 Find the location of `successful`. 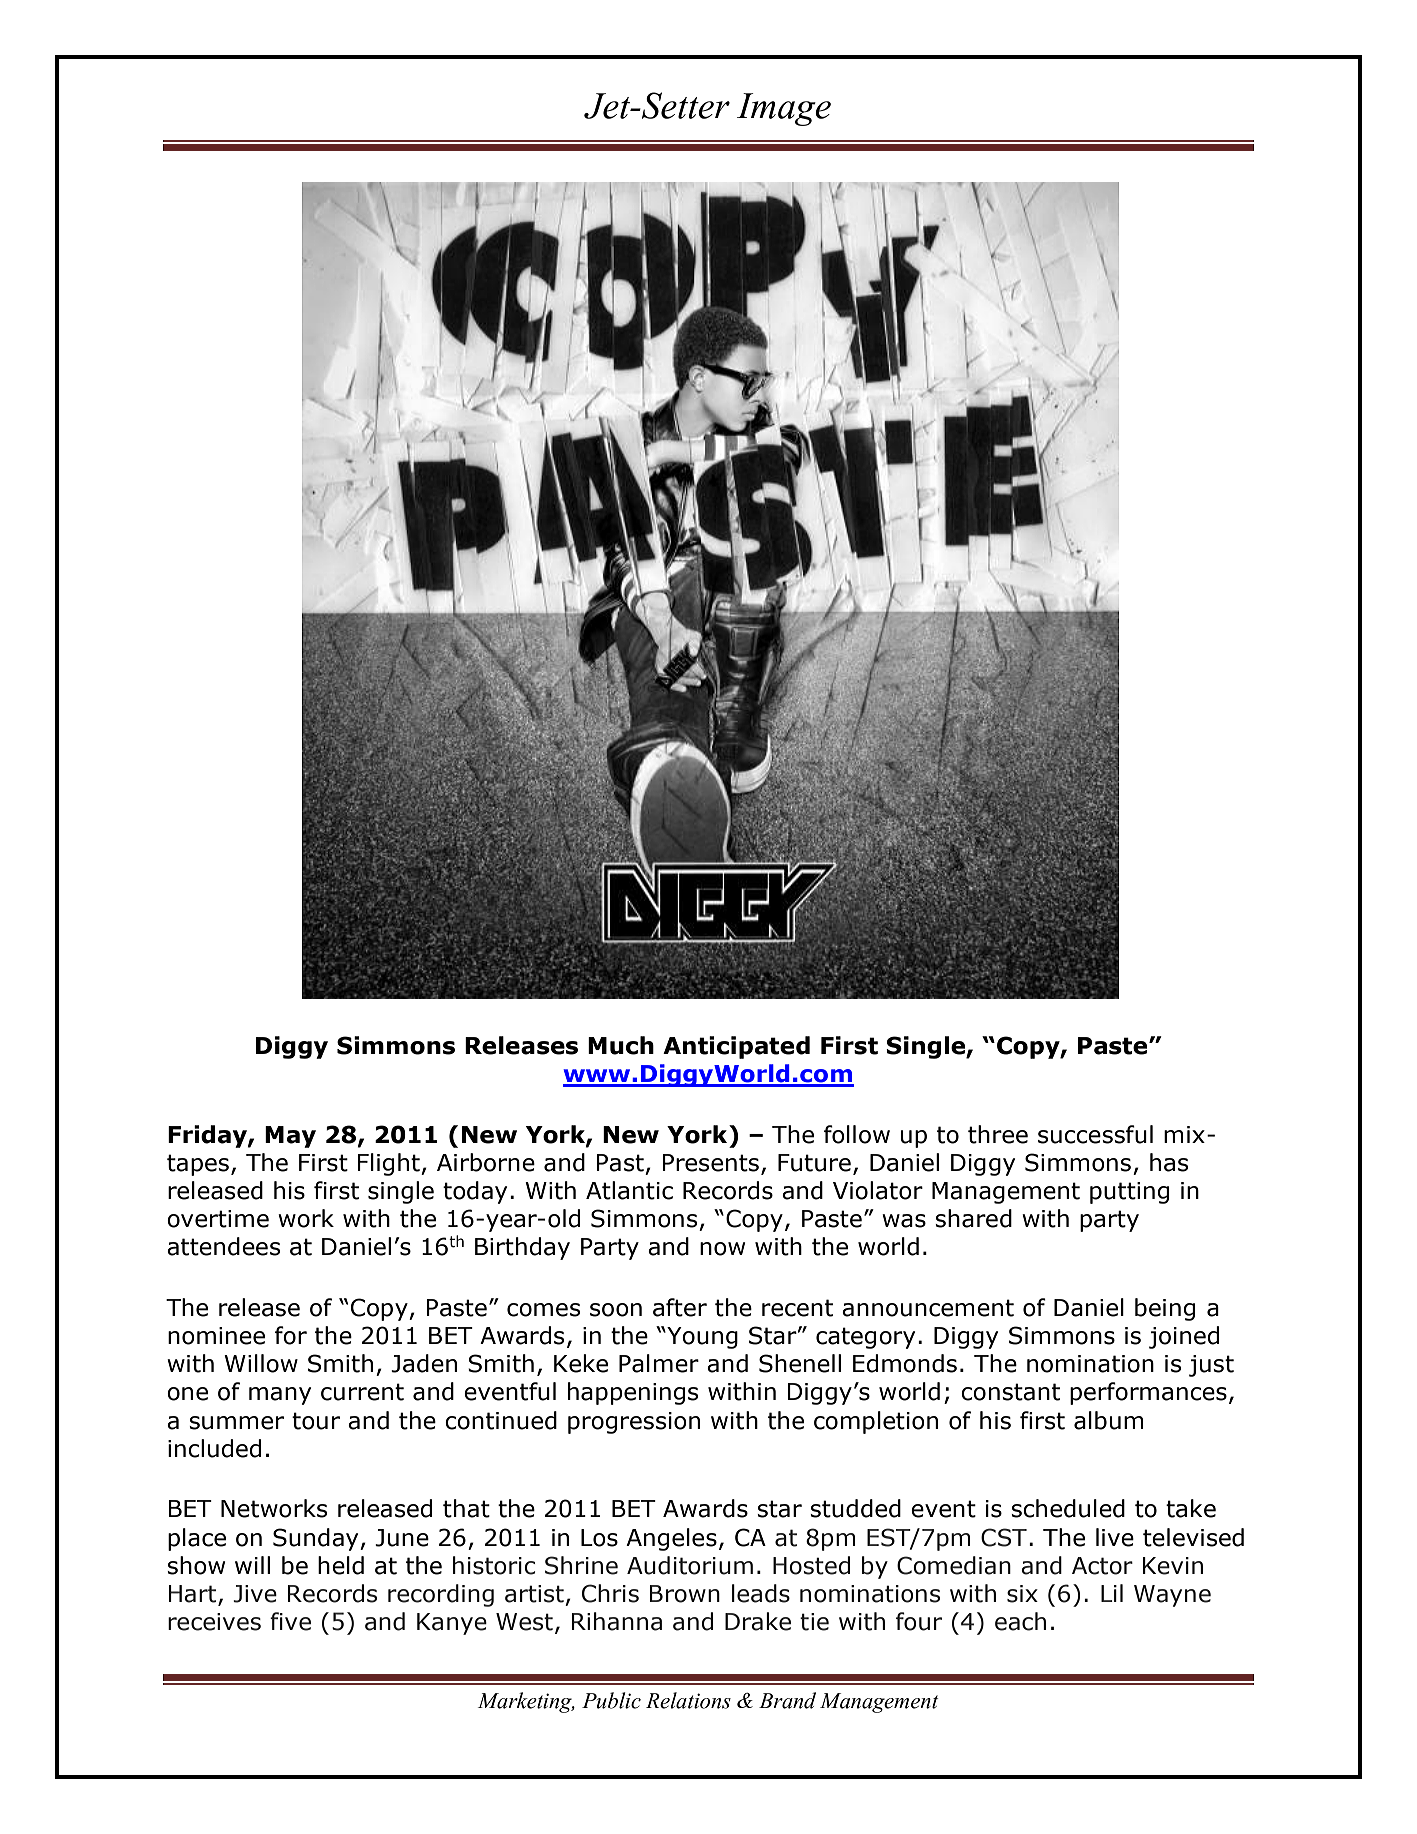

successful is located at coordinates (1095, 1134).
